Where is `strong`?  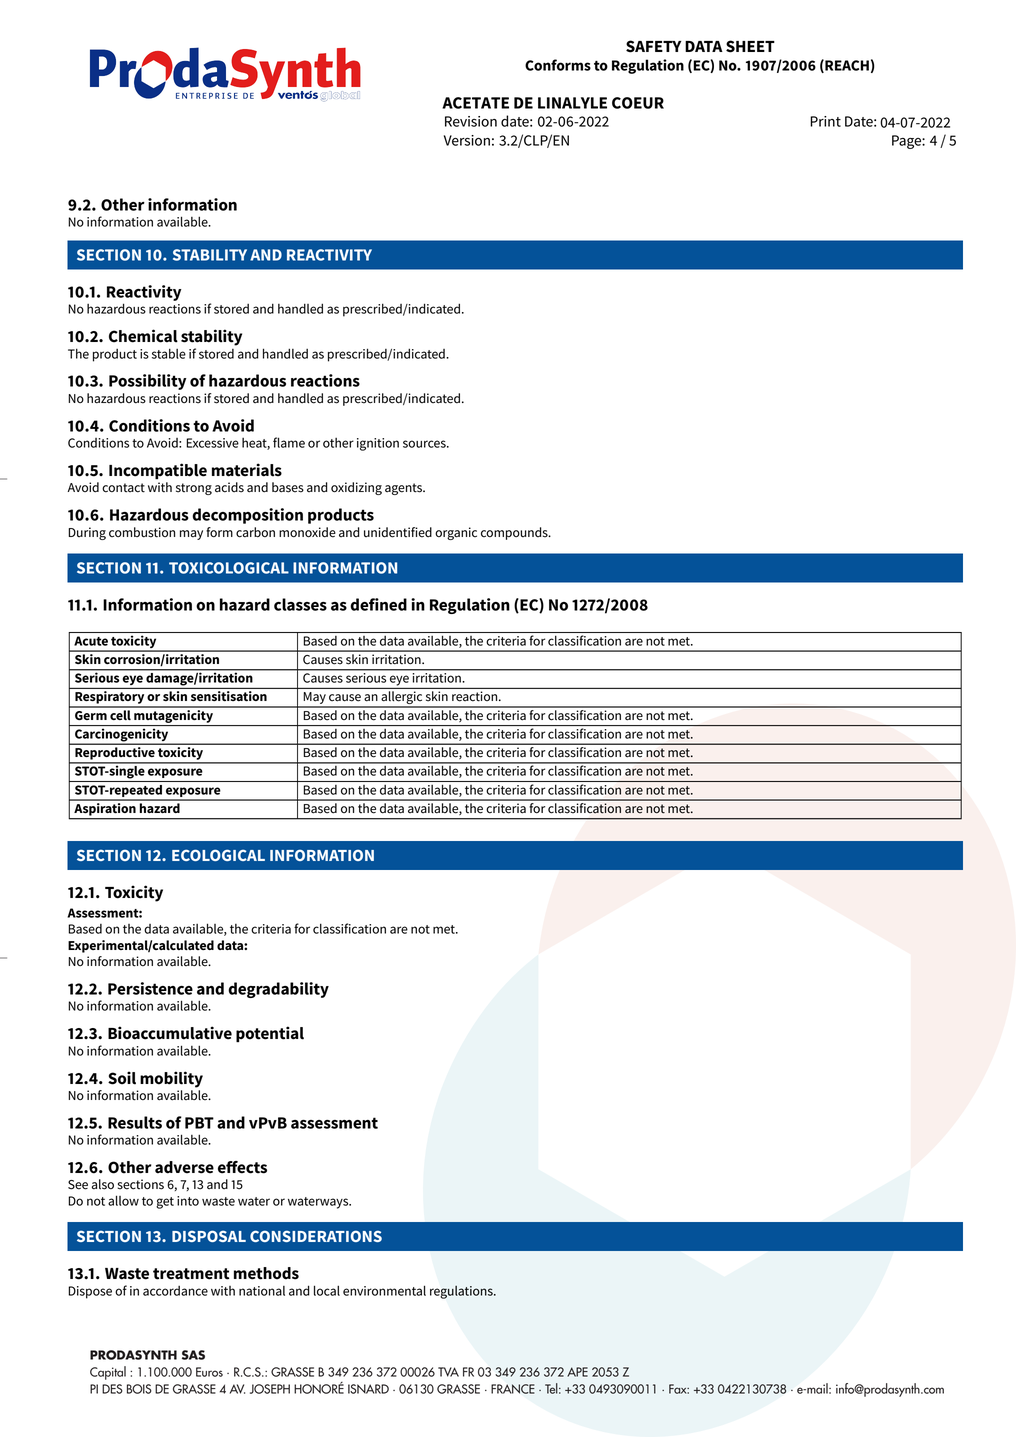
strong is located at coordinates (194, 489).
